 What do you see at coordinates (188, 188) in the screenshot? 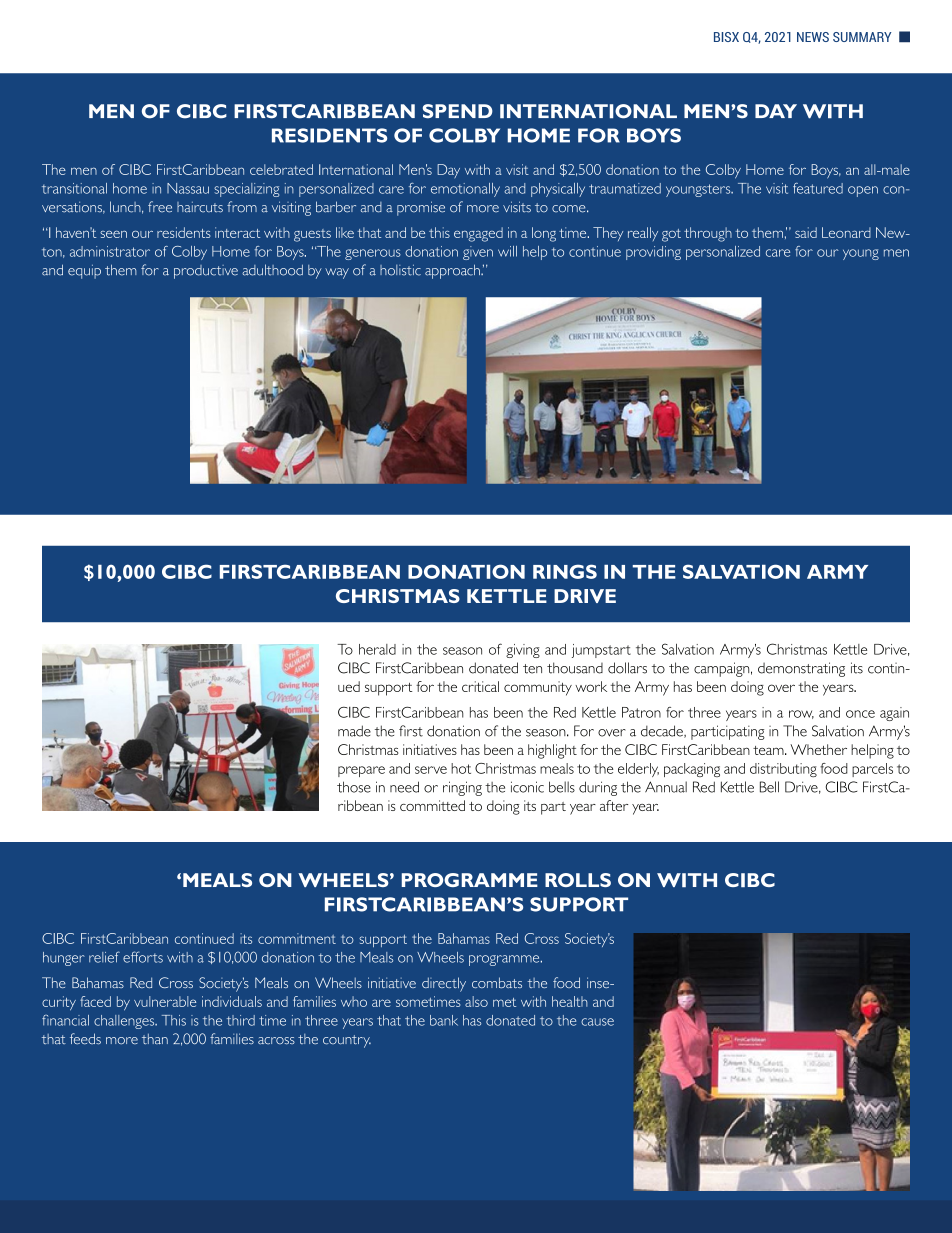
I see `Nassau` at bounding box center [188, 188].
